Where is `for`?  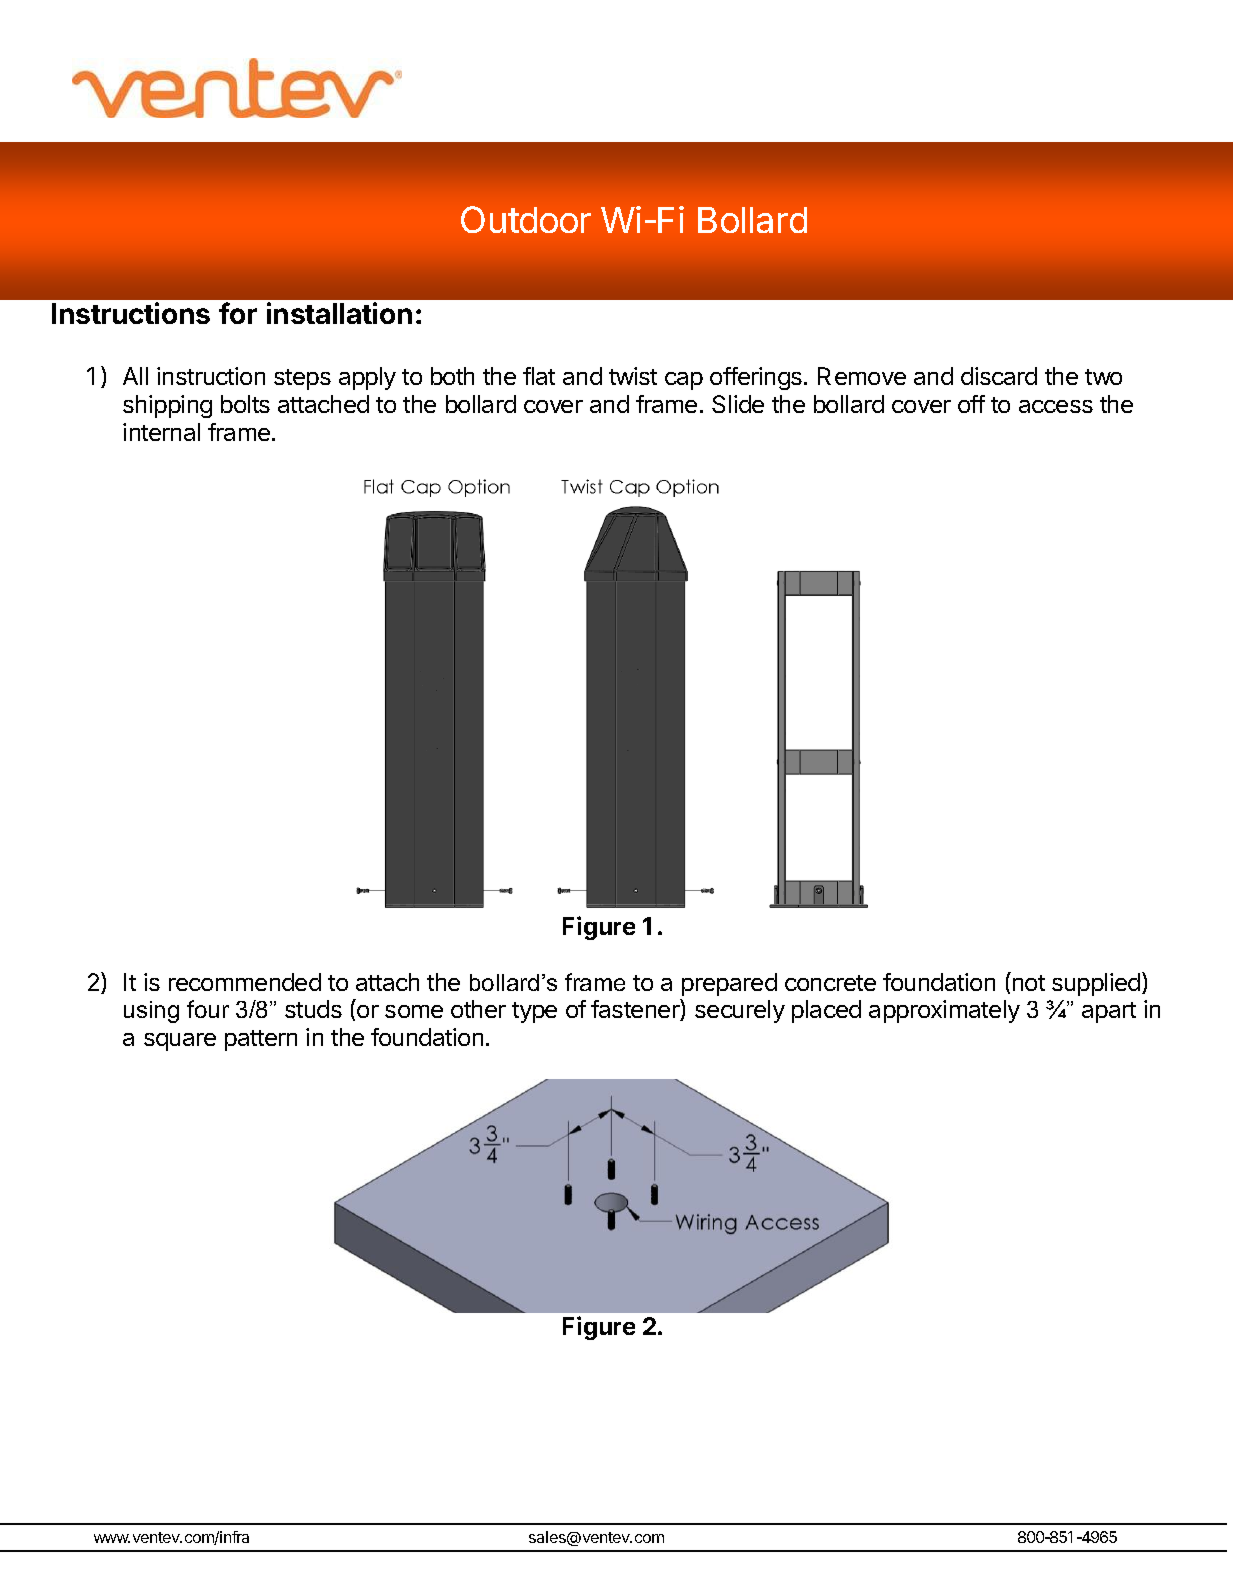 for is located at coordinates (238, 313).
